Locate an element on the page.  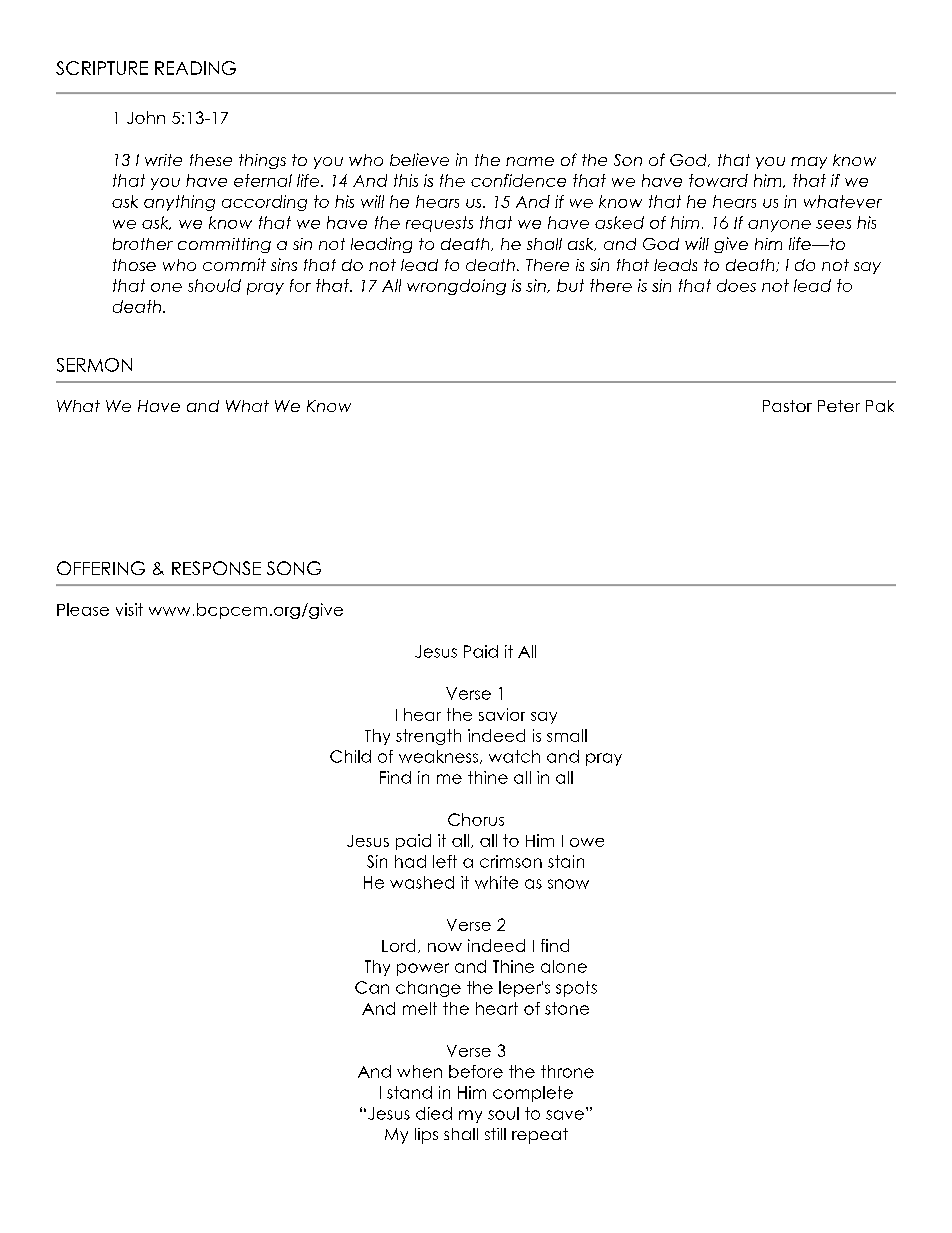
snow is located at coordinates (568, 884).
